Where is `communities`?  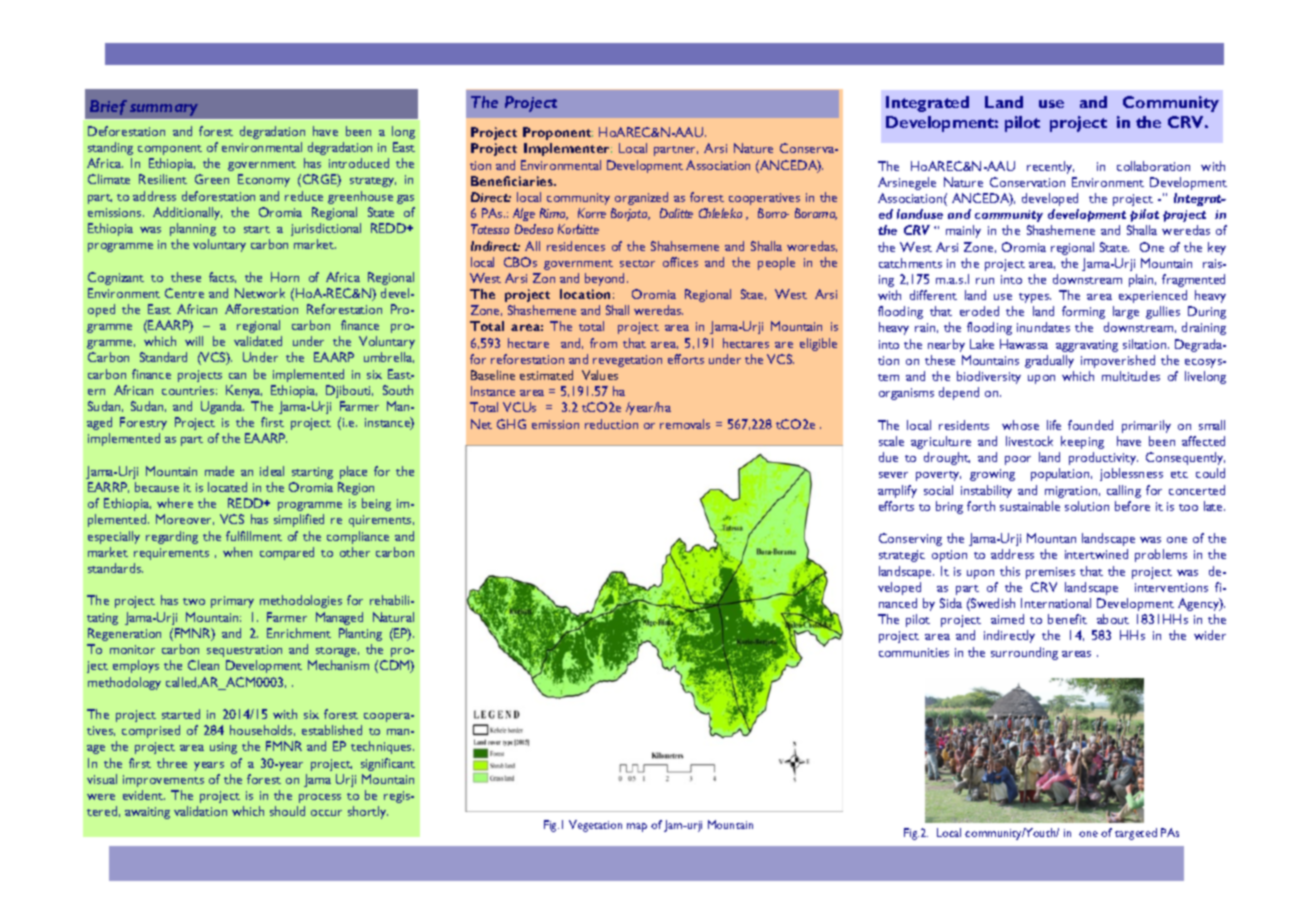
communities is located at coordinates (914, 652).
